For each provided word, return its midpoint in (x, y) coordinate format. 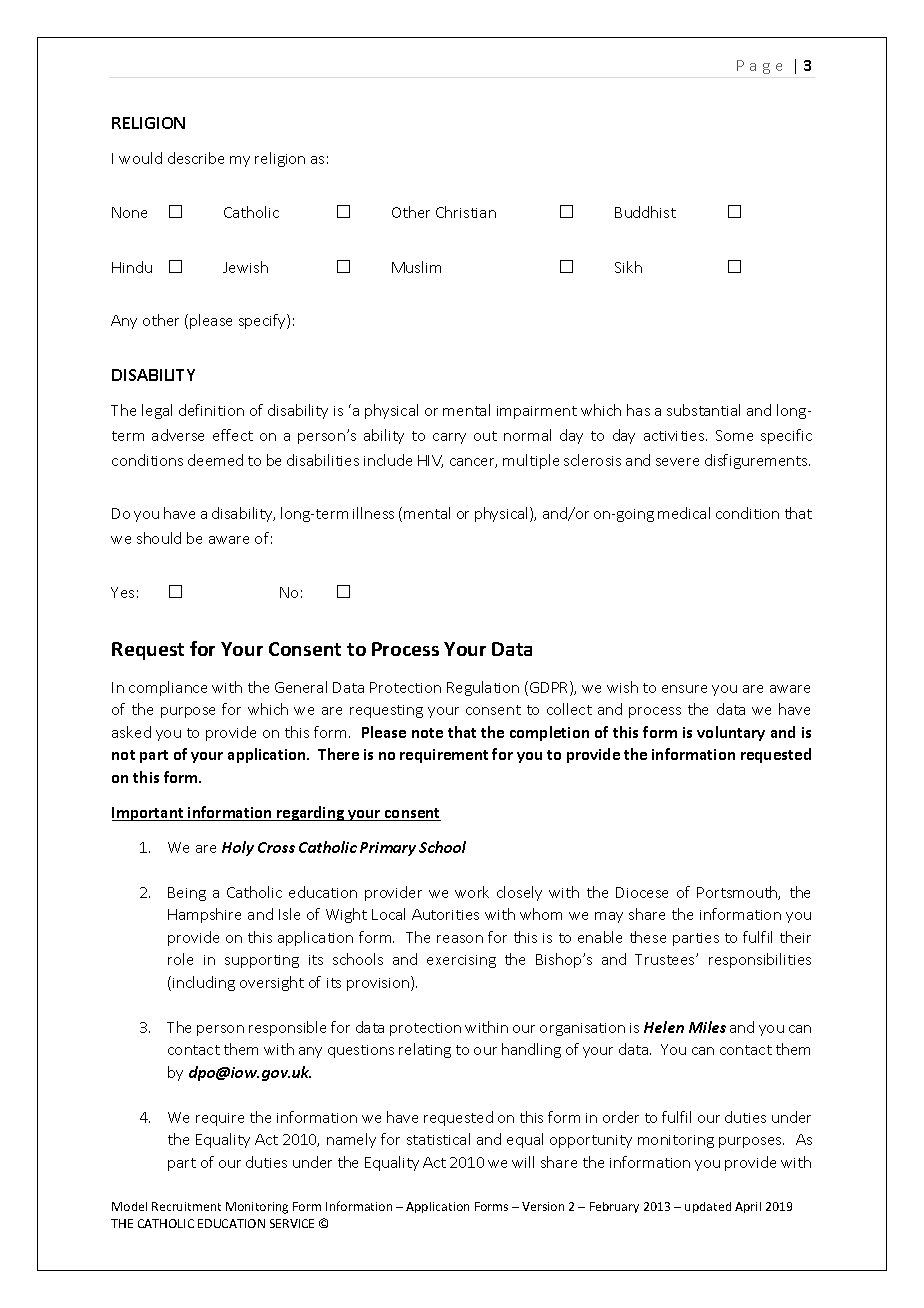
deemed (215, 460)
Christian (466, 212)
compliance (168, 688)
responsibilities (760, 960)
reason (460, 939)
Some (734, 435)
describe (196, 158)
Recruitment (186, 1206)
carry (449, 438)
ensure (684, 689)
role (180, 959)
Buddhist (645, 212)
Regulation (483, 688)
